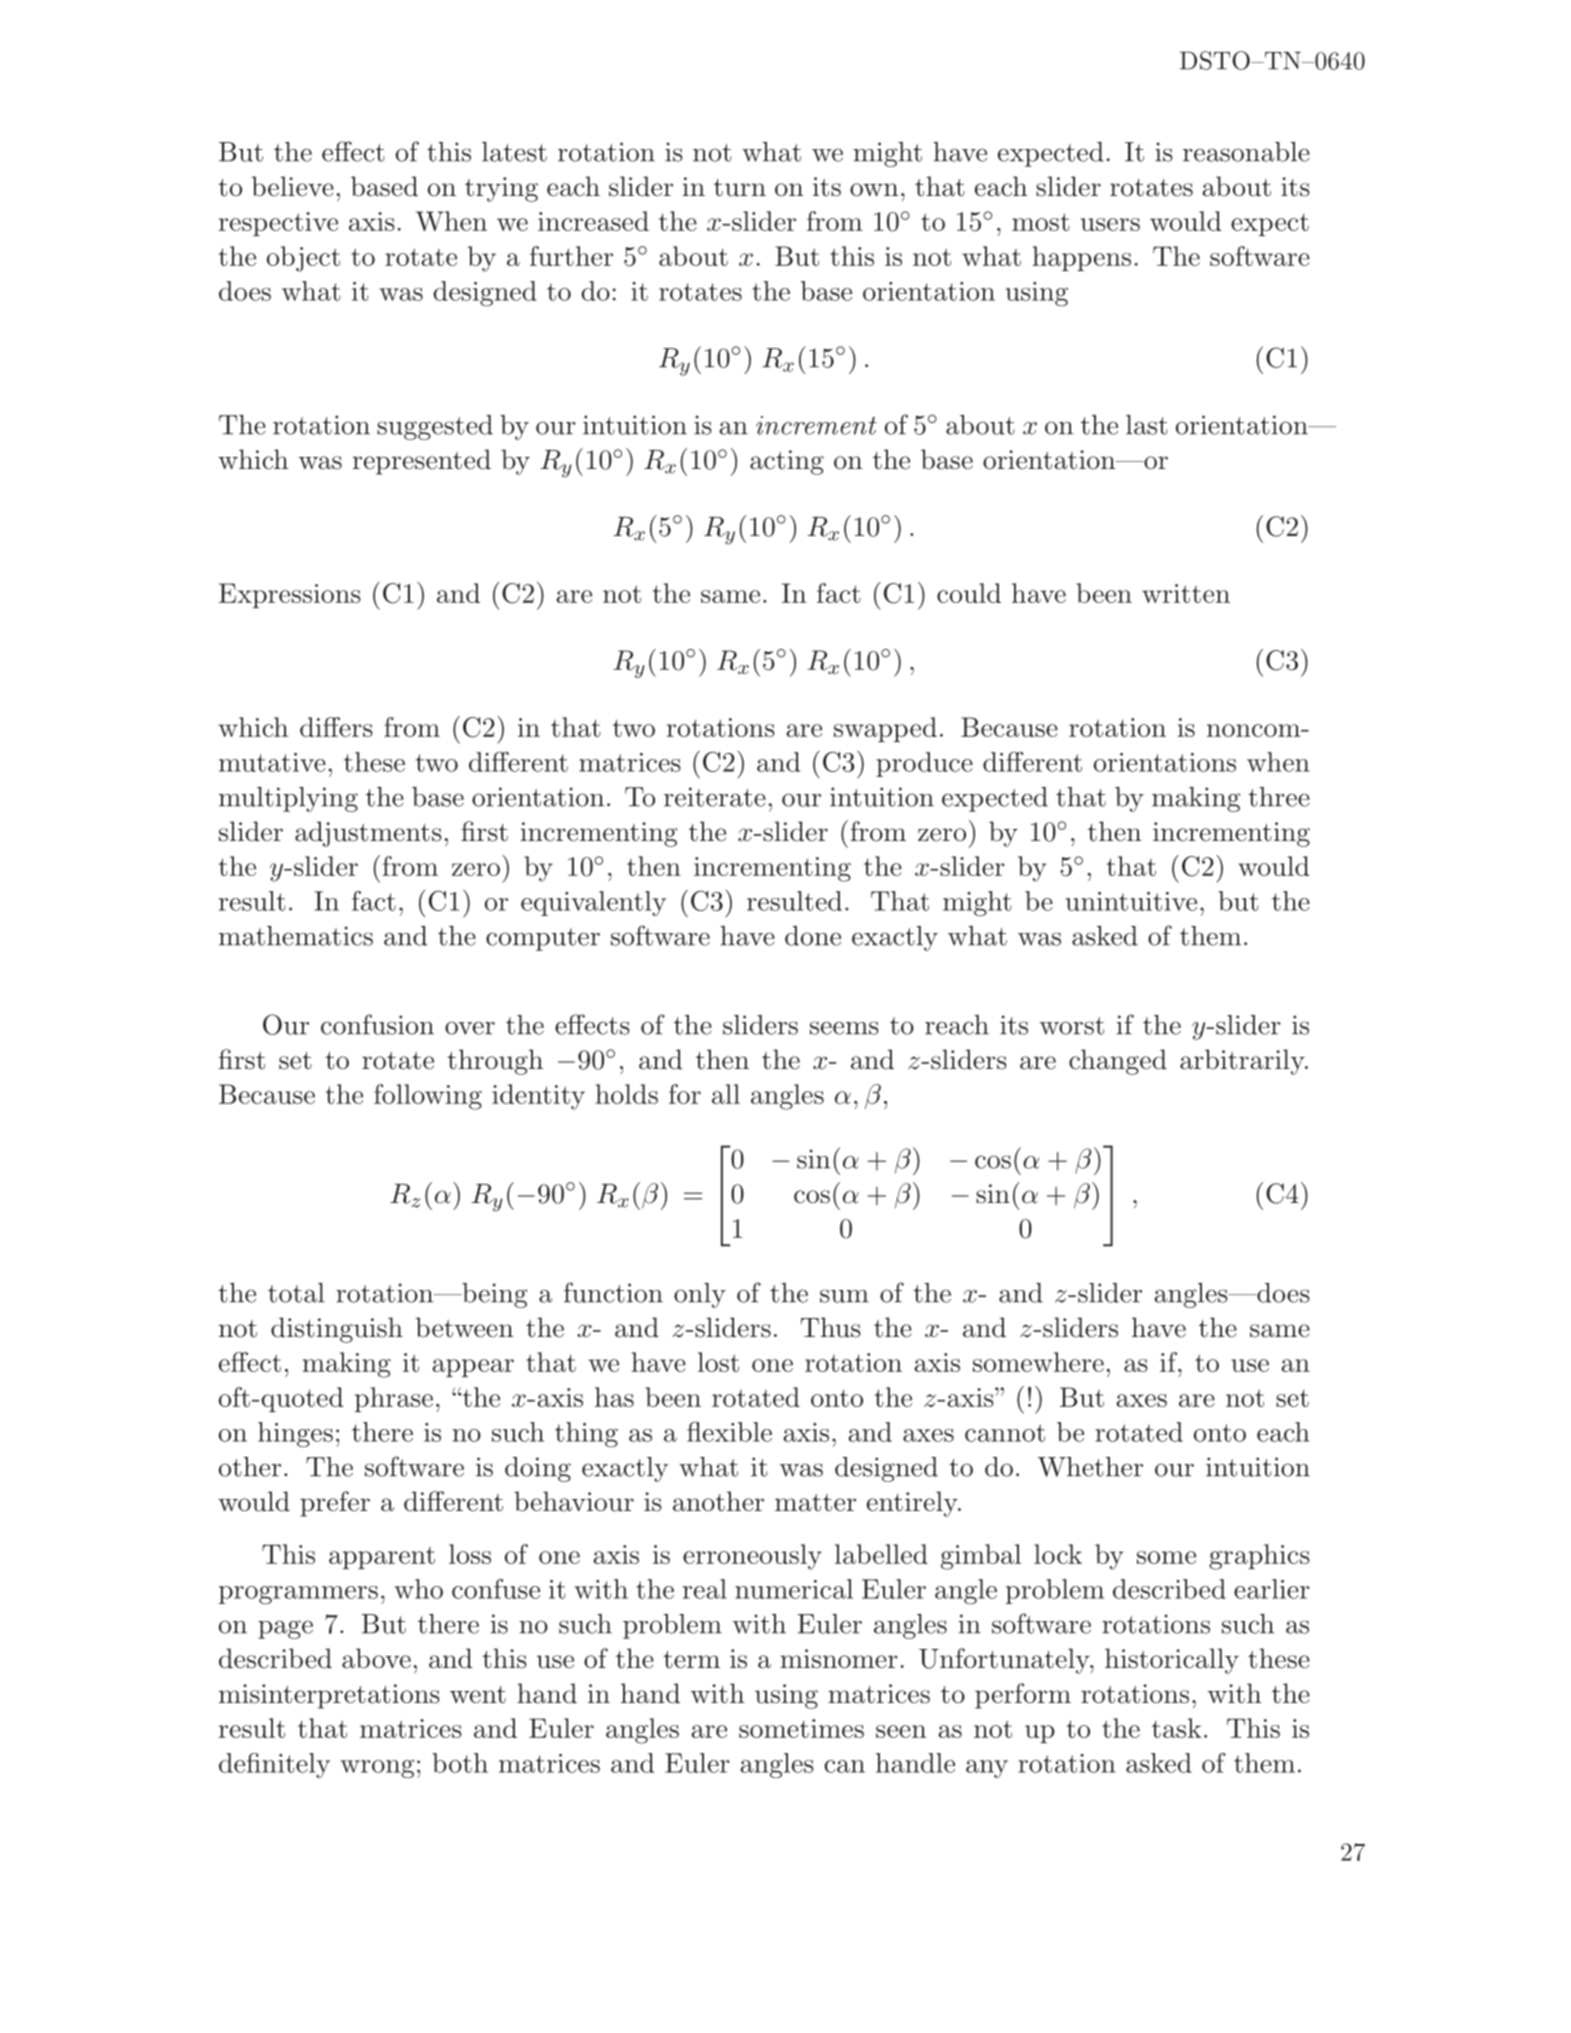 Image resolution: width=1571 pixels, height=2033 pixels. I want to click on users, so click(1110, 224).
